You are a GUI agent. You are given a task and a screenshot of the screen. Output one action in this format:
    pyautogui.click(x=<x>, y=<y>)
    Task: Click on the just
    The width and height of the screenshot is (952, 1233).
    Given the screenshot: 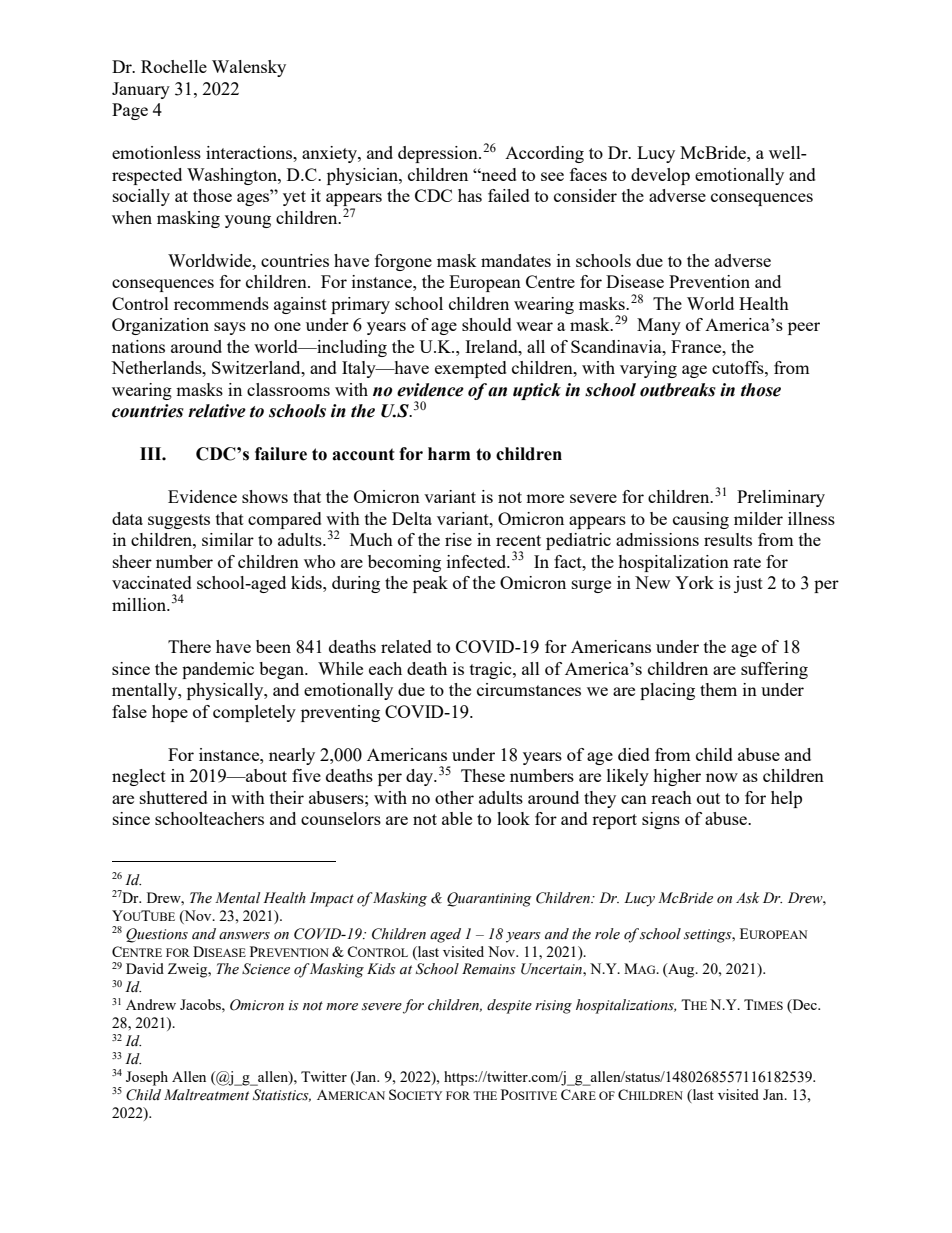 What is the action you would take?
    pyautogui.click(x=748, y=584)
